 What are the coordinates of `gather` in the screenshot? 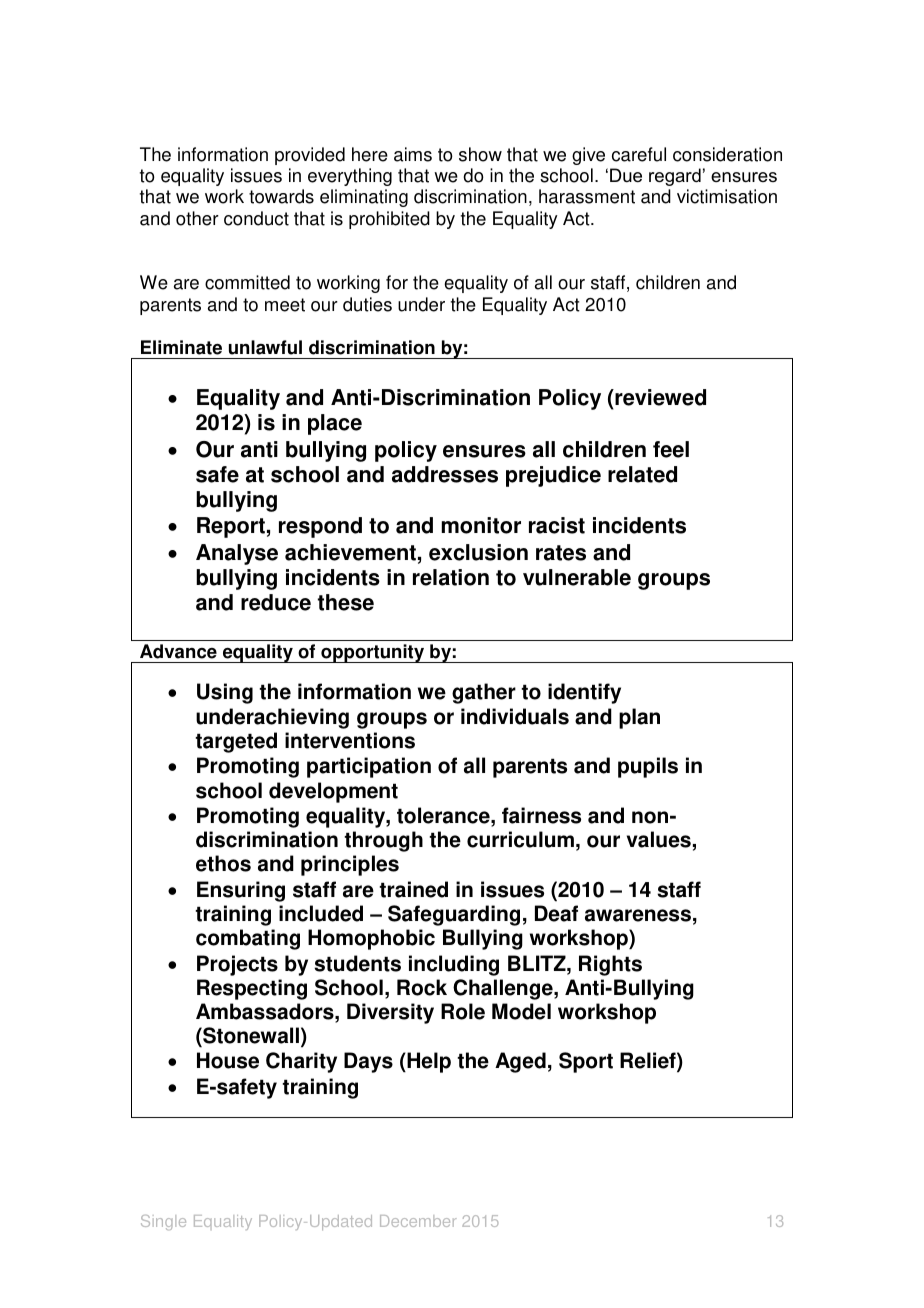 It's located at (484, 693).
